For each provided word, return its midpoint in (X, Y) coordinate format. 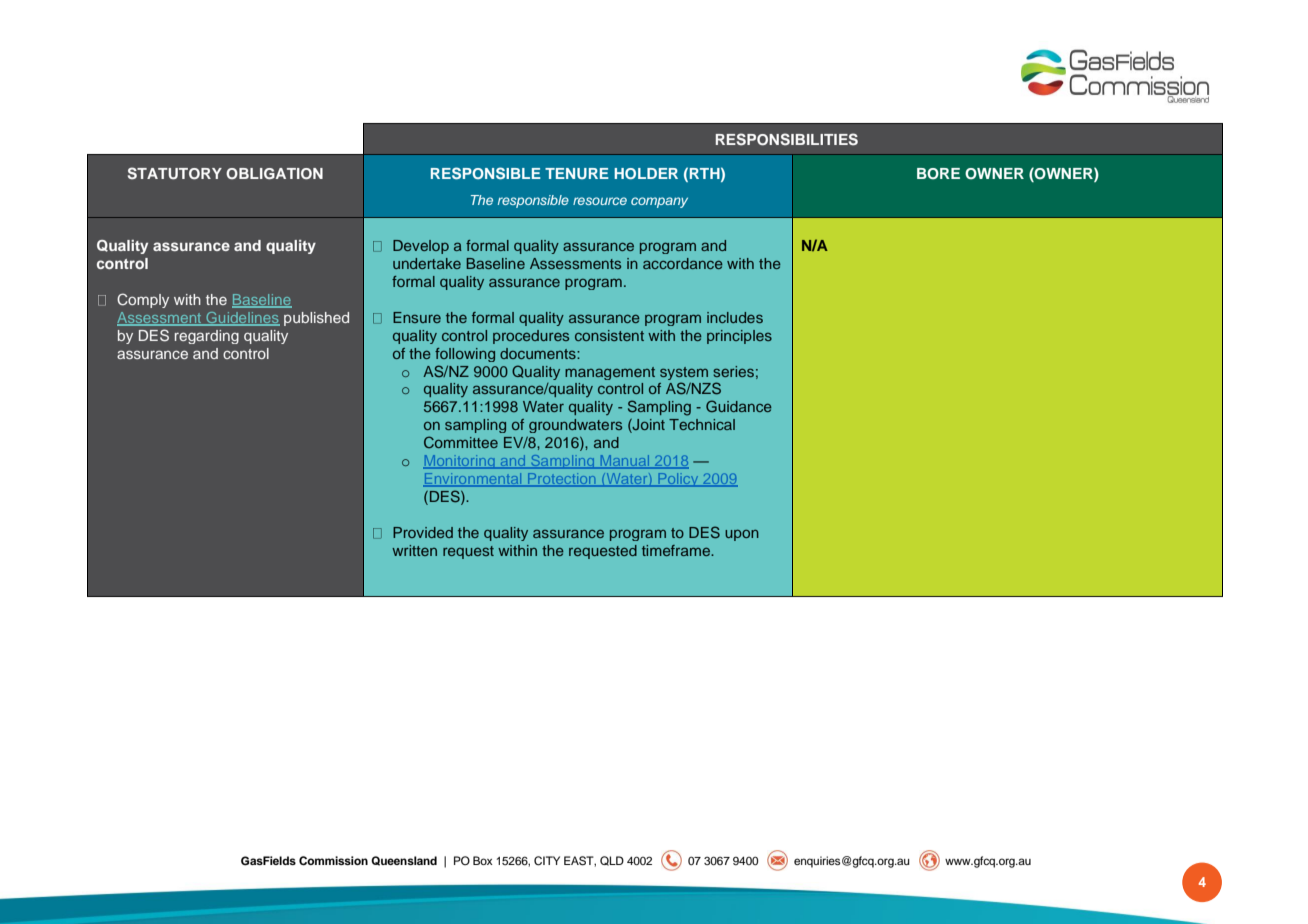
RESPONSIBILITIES (787, 139)
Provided (423, 532)
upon (742, 535)
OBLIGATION (274, 174)
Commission (333, 861)
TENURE (577, 173)
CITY (547, 861)
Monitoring (460, 462)
